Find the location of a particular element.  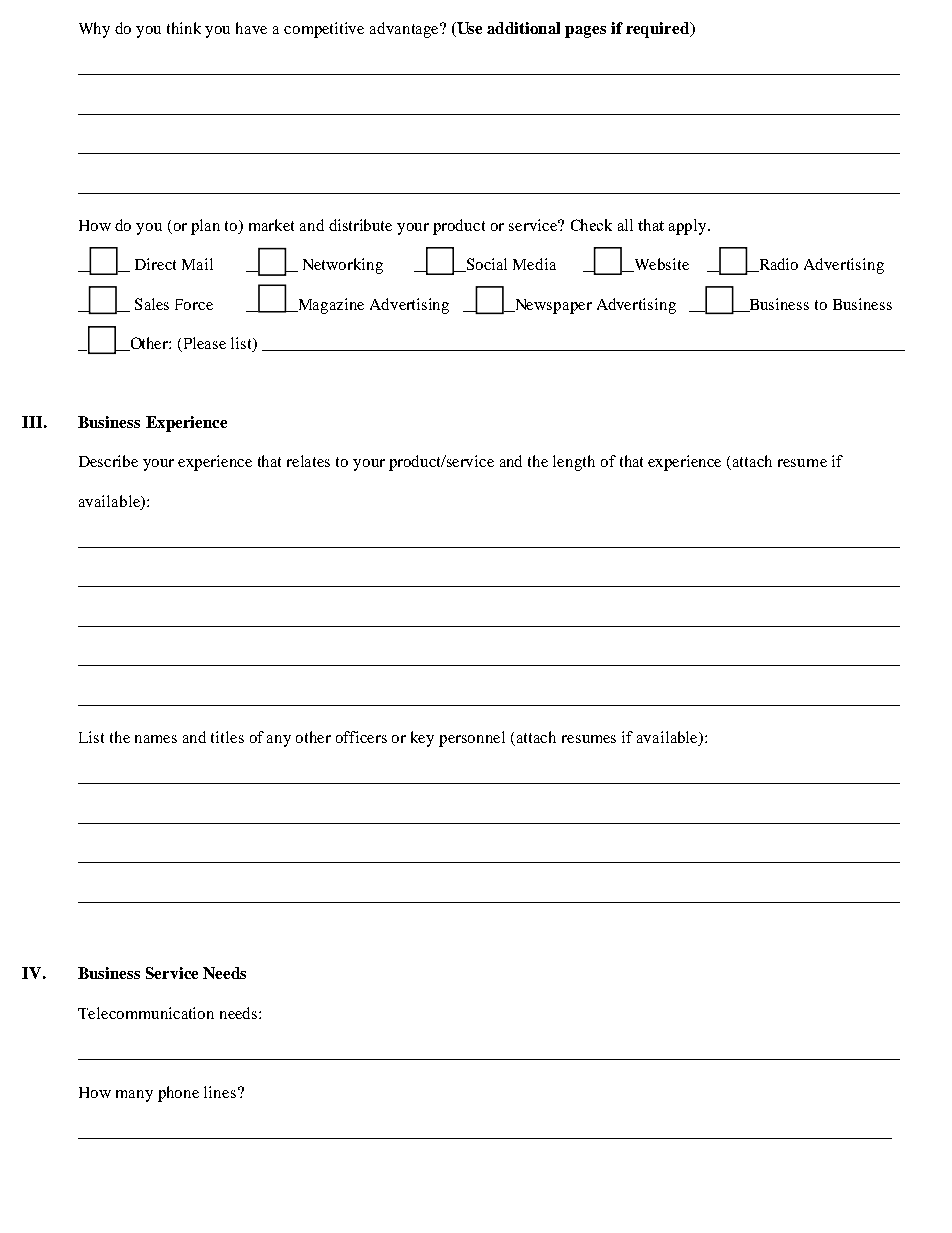

relates is located at coordinates (308, 461).
